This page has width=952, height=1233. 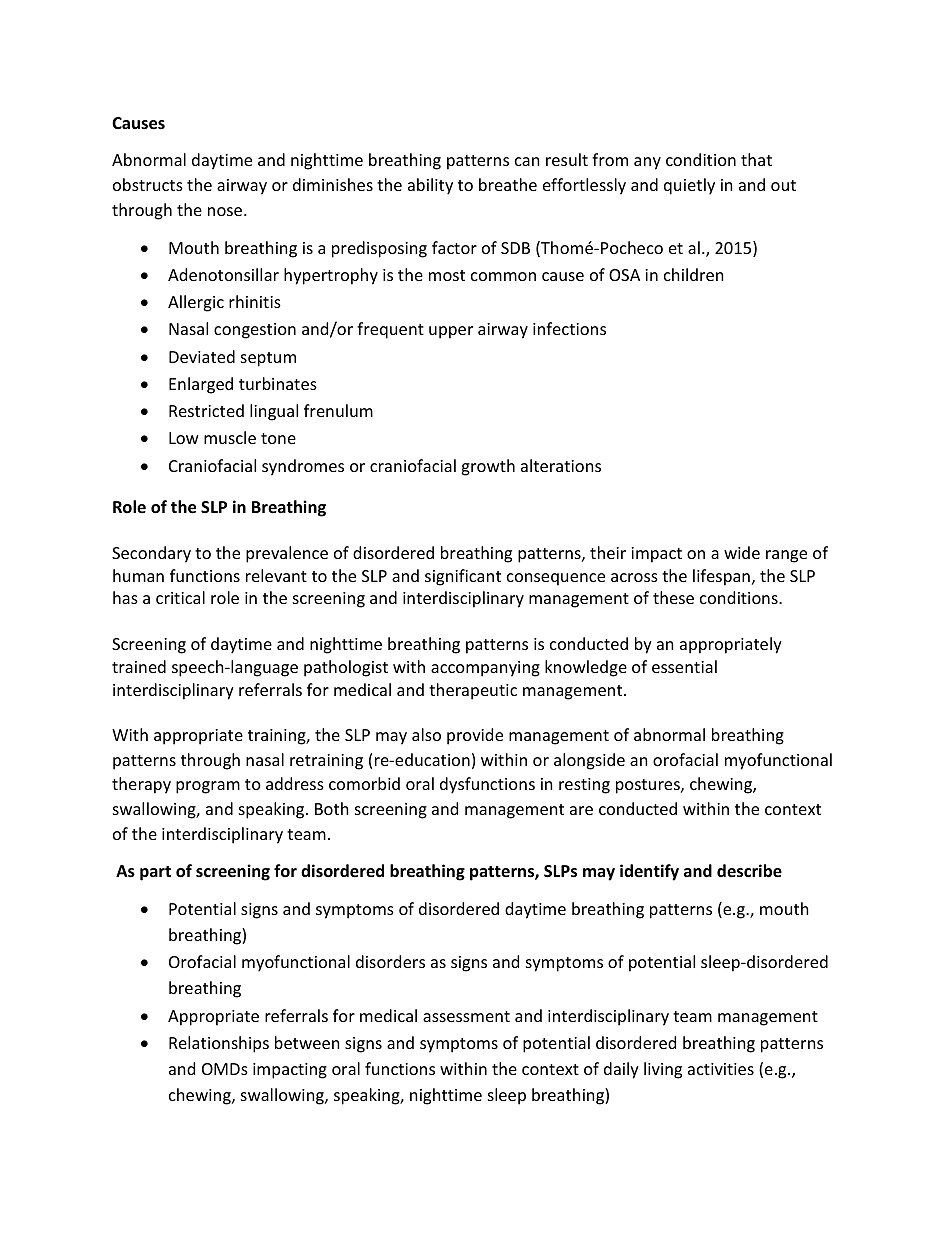 What do you see at coordinates (226, 211) in the page?
I see `nose` at bounding box center [226, 211].
